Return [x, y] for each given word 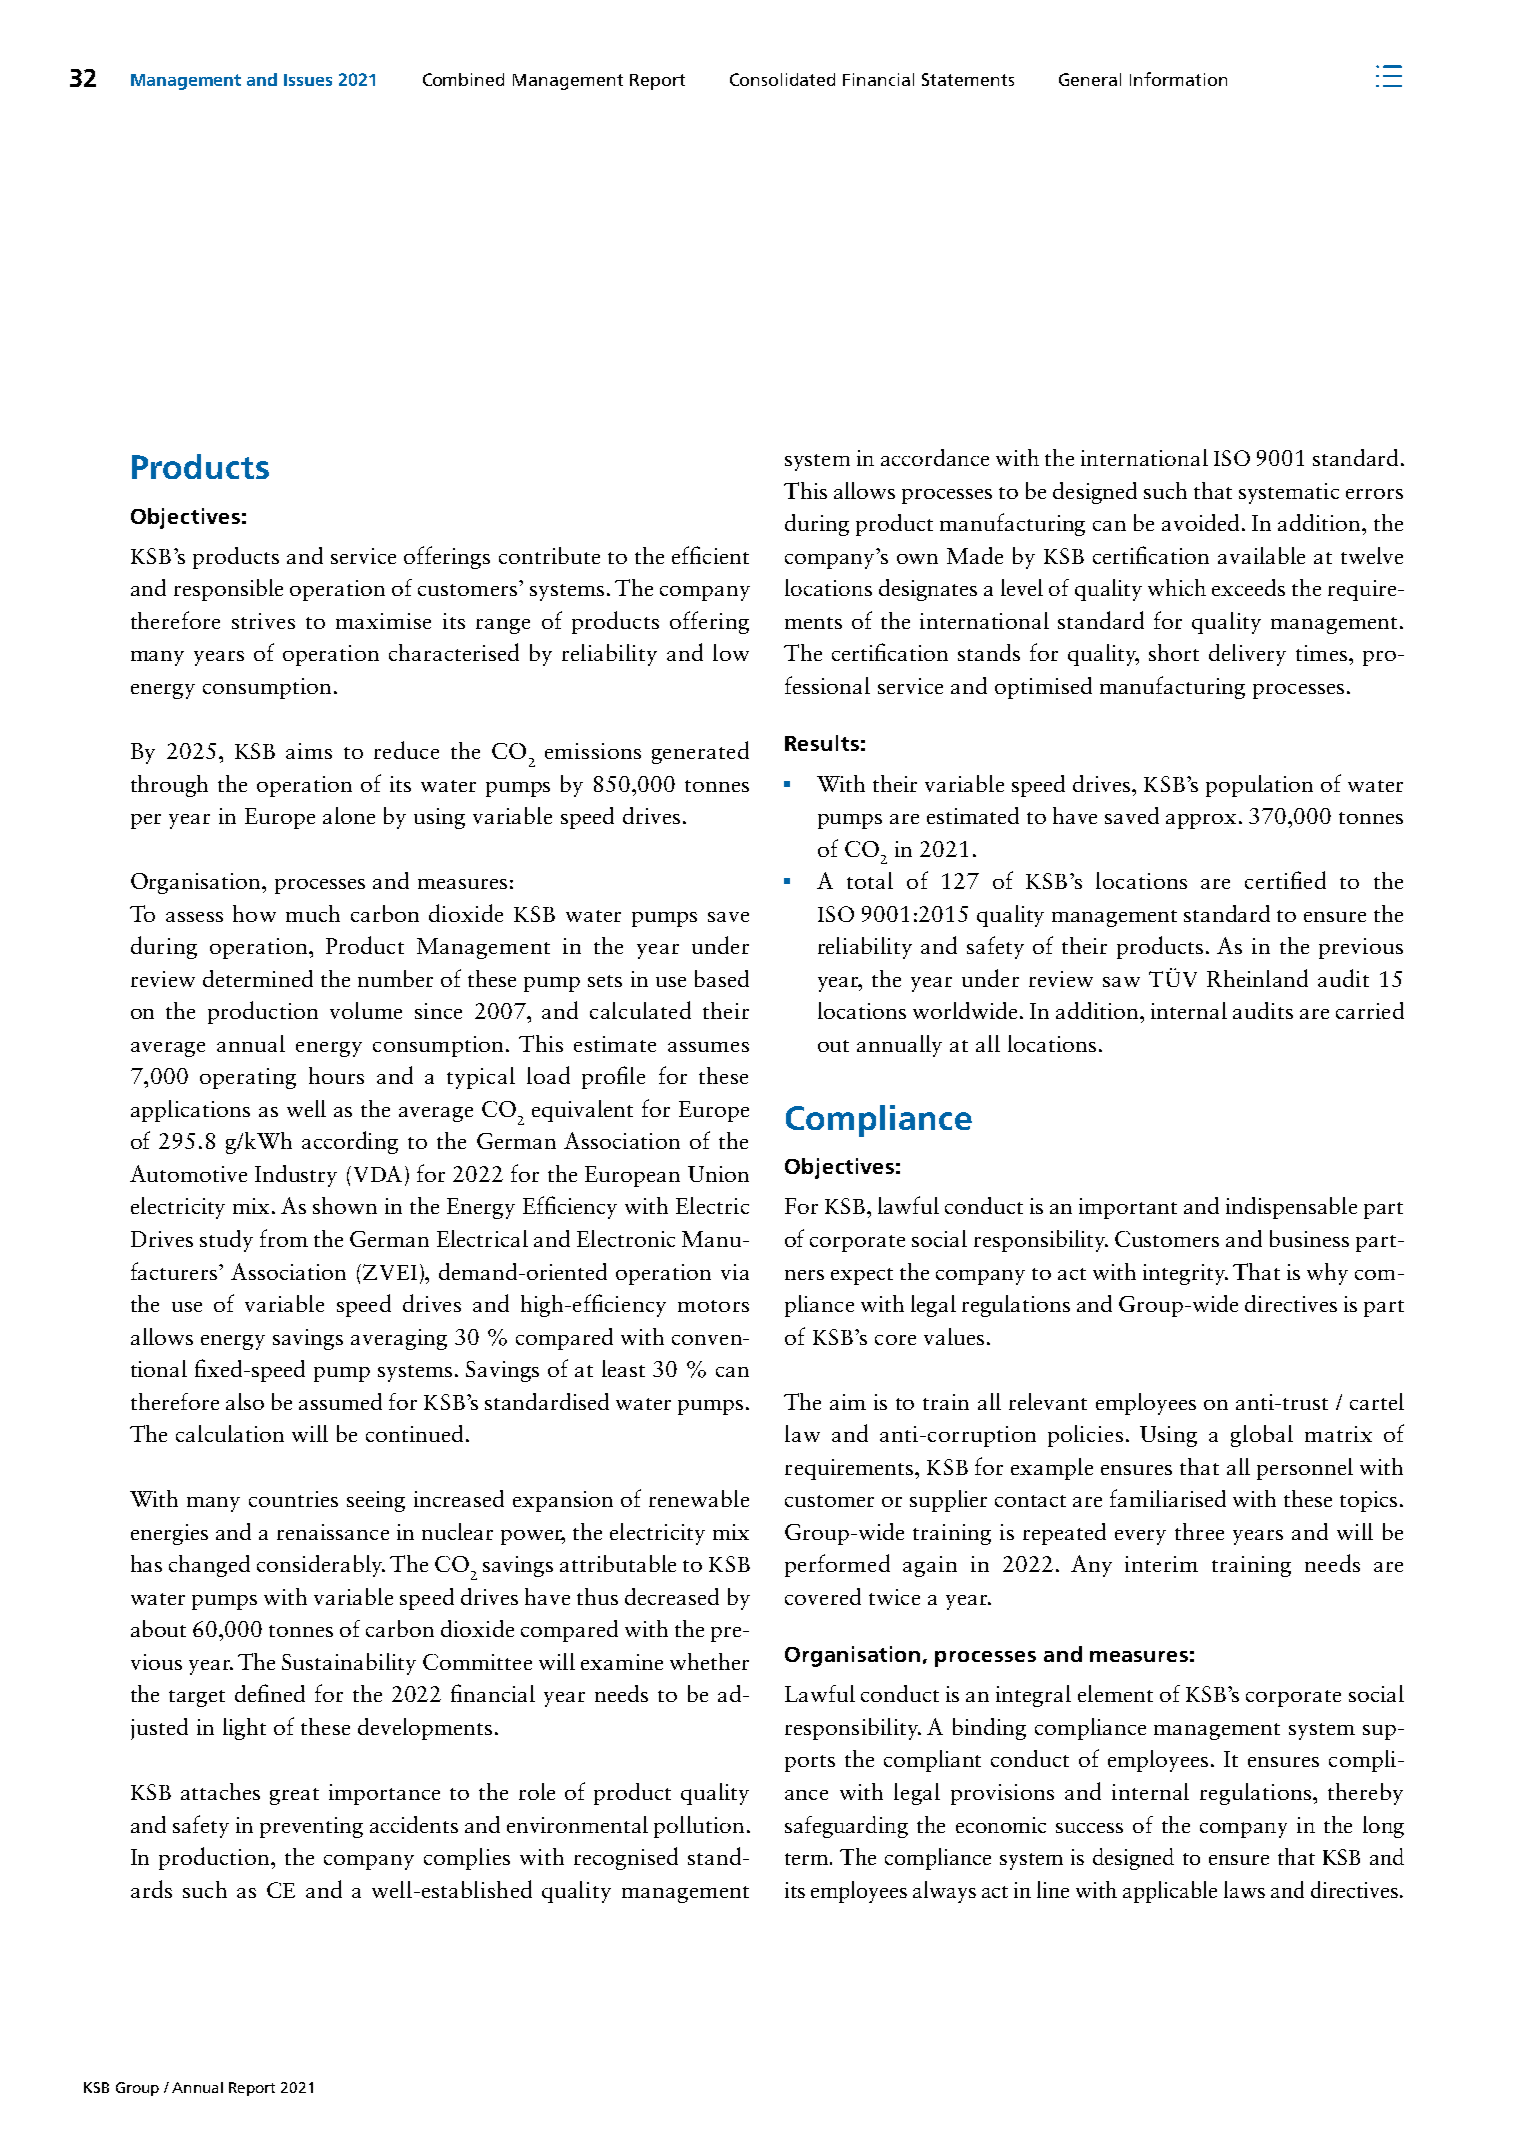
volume [366, 1010]
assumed [340, 1401]
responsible [228, 590]
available [1261, 555]
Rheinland [1257, 978]
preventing [311, 1827]
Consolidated [782, 79]
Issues [308, 80]
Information [1178, 79]
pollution [699, 1827]
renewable [699, 1498]
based [722, 978]
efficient [710, 555]
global [1262, 1436]
